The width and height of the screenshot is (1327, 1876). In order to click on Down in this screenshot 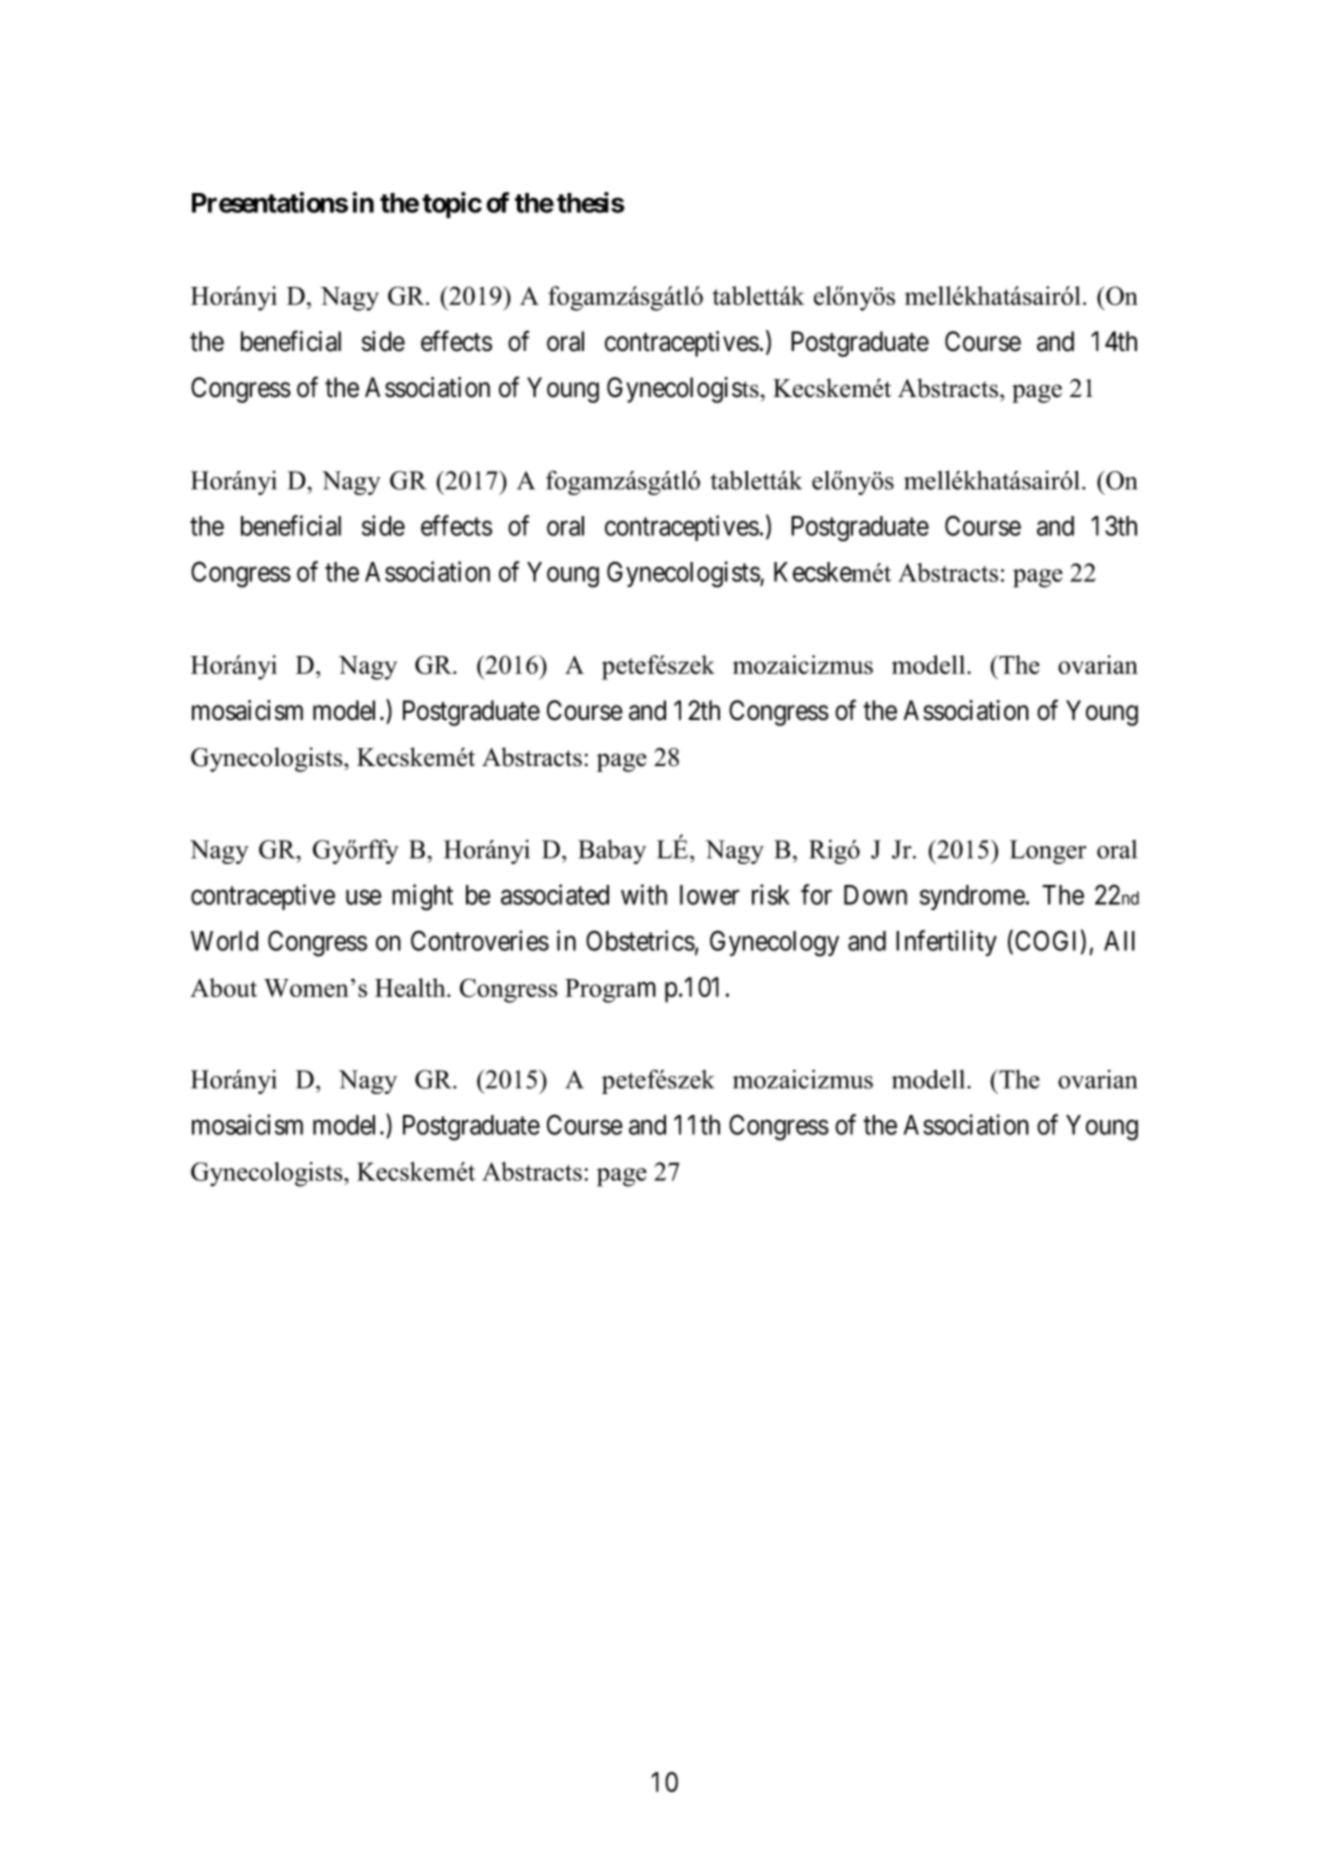, I will do `click(875, 895)`.
